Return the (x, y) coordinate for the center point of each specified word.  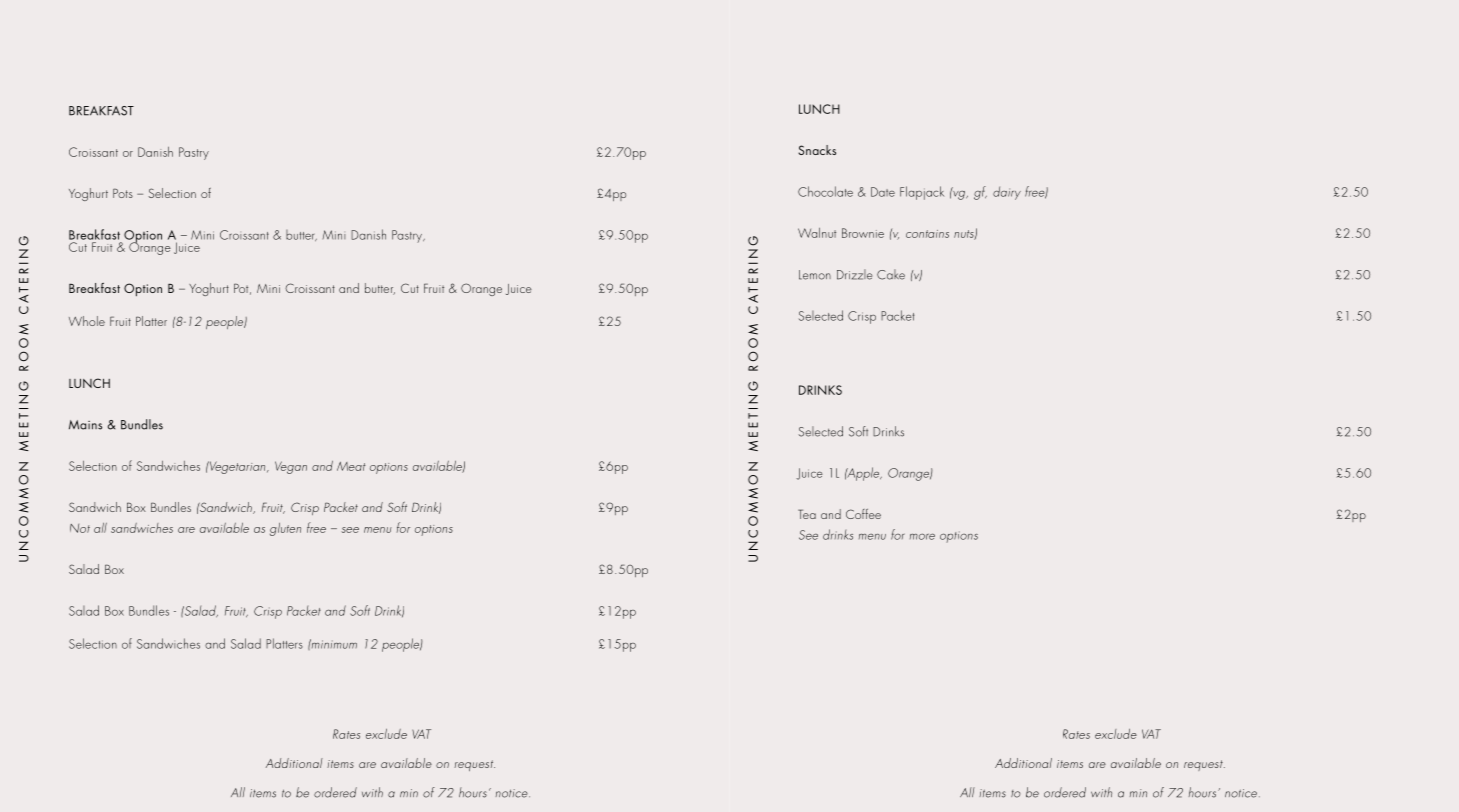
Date (883, 192)
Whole (87, 321)
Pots (123, 193)
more (922, 536)
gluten (285, 529)
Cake (891, 274)
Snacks (817, 150)
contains (927, 234)
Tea (807, 514)
